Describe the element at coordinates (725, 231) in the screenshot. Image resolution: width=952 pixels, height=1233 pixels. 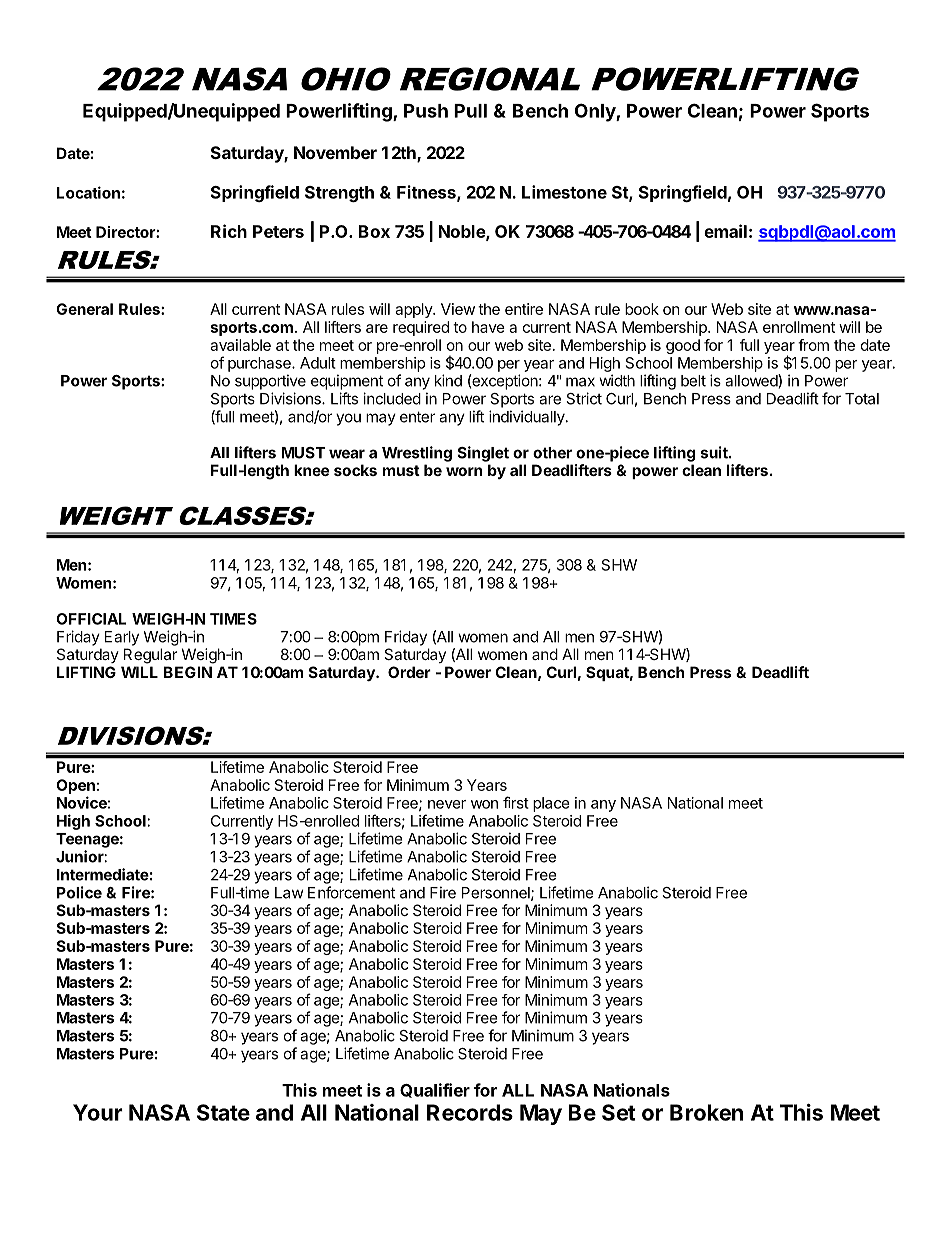
I see `email` at that location.
